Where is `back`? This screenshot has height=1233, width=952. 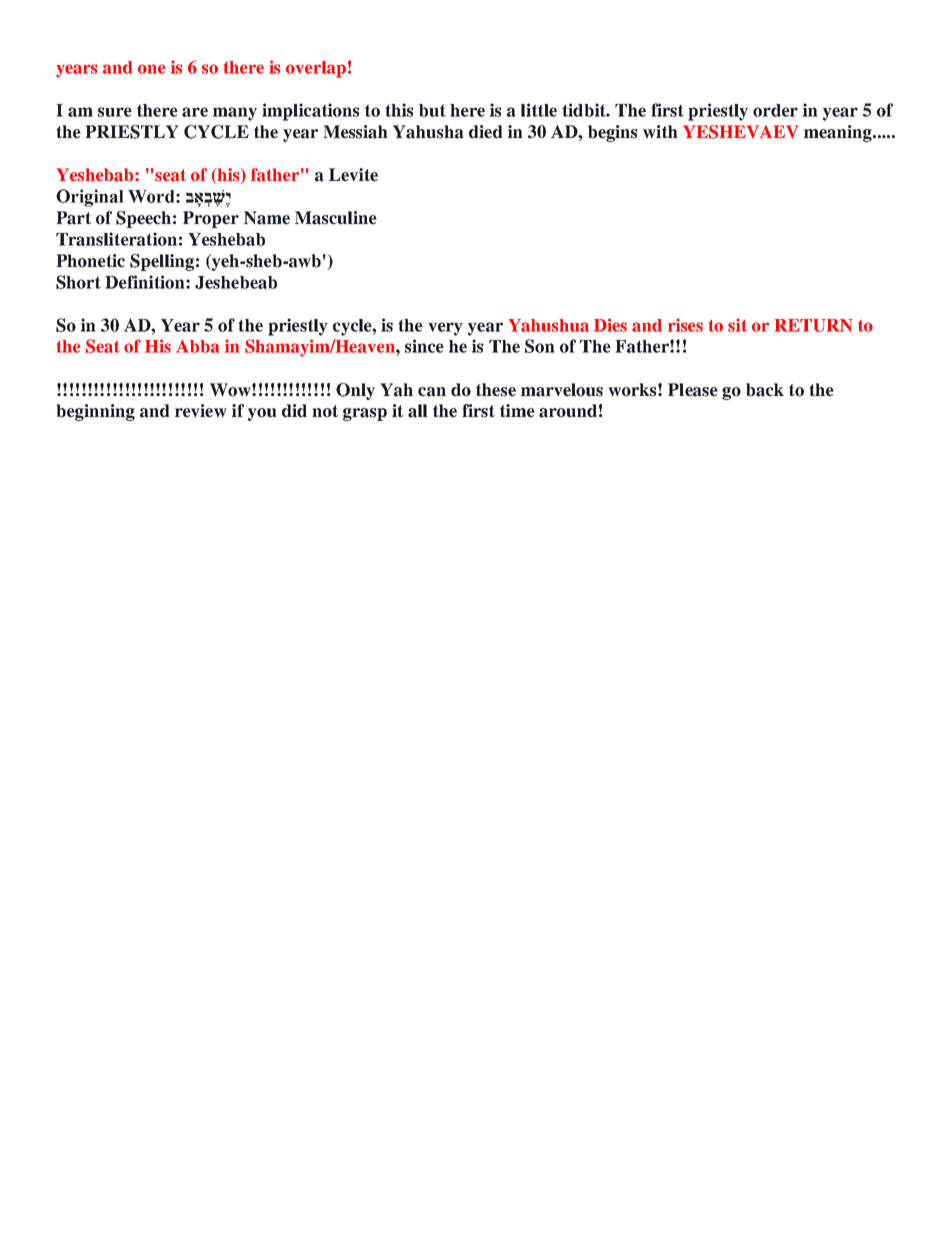 back is located at coordinates (765, 390).
